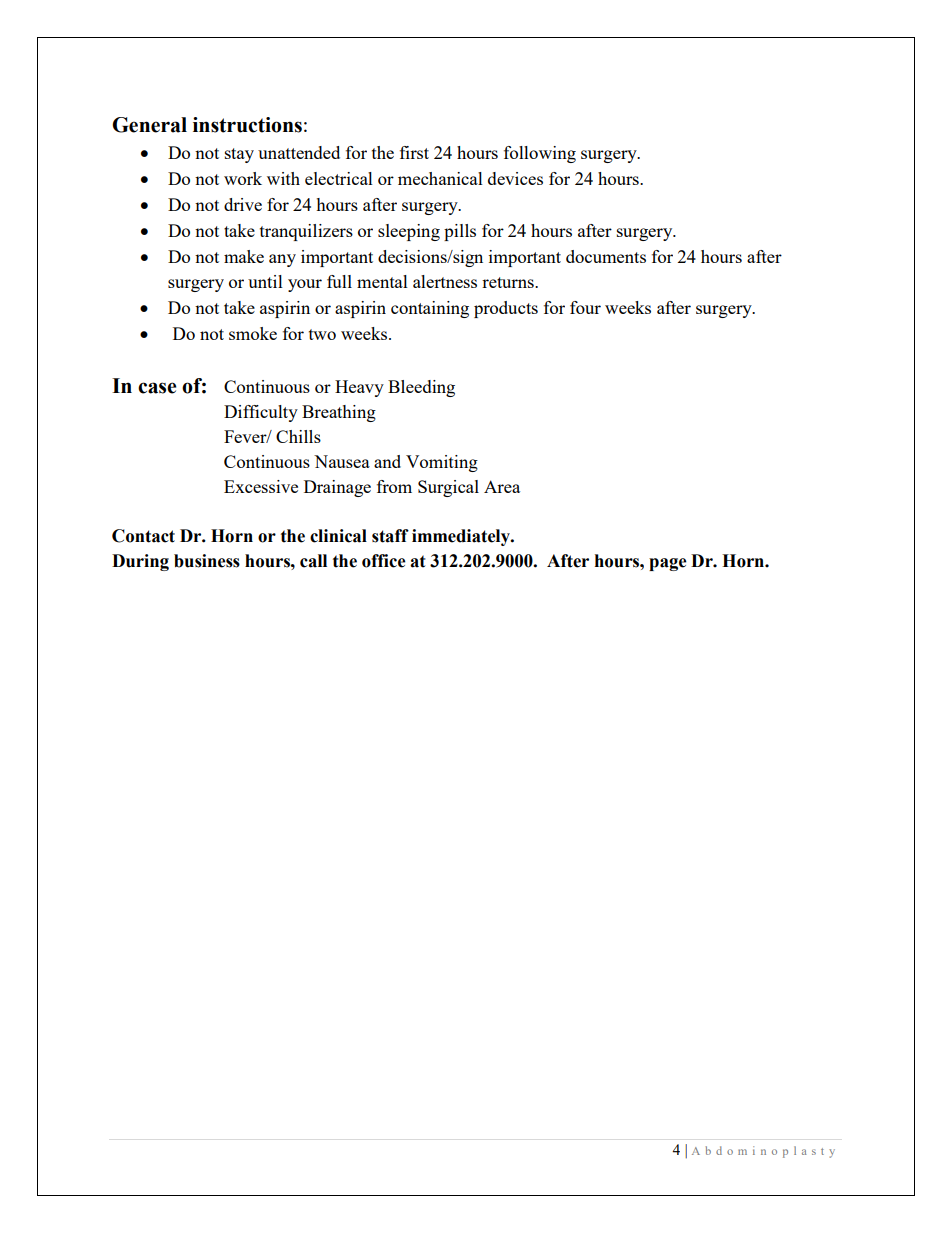 This image has width=952, height=1233. What do you see at coordinates (384, 561) in the image?
I see `office` at bounding box center [384, 561].
